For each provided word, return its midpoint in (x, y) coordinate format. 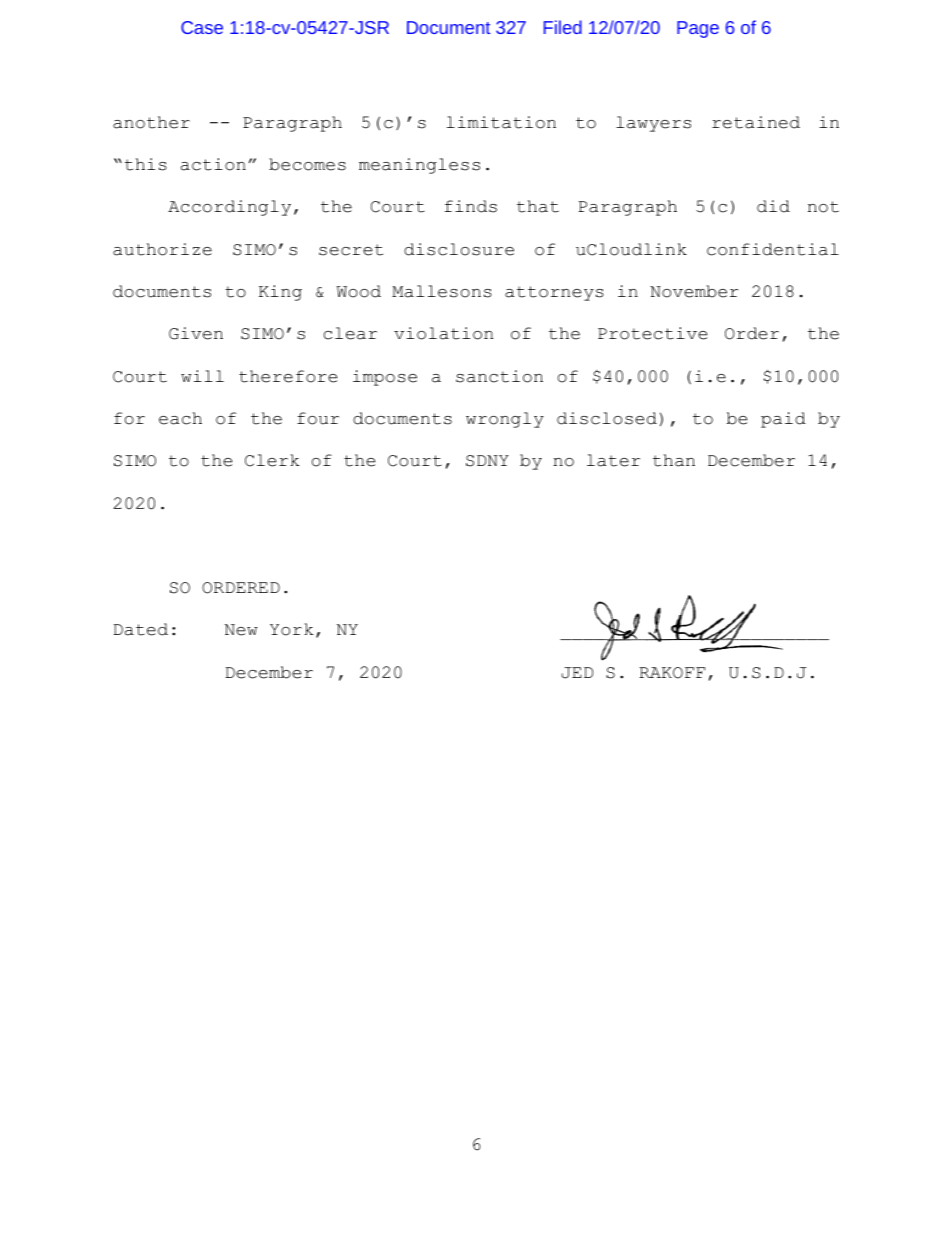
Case (202, 27)
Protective (652, 333)
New (241, 630)
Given (196, 333)
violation (443, 333)
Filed (563, 27)
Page (698, 29)
